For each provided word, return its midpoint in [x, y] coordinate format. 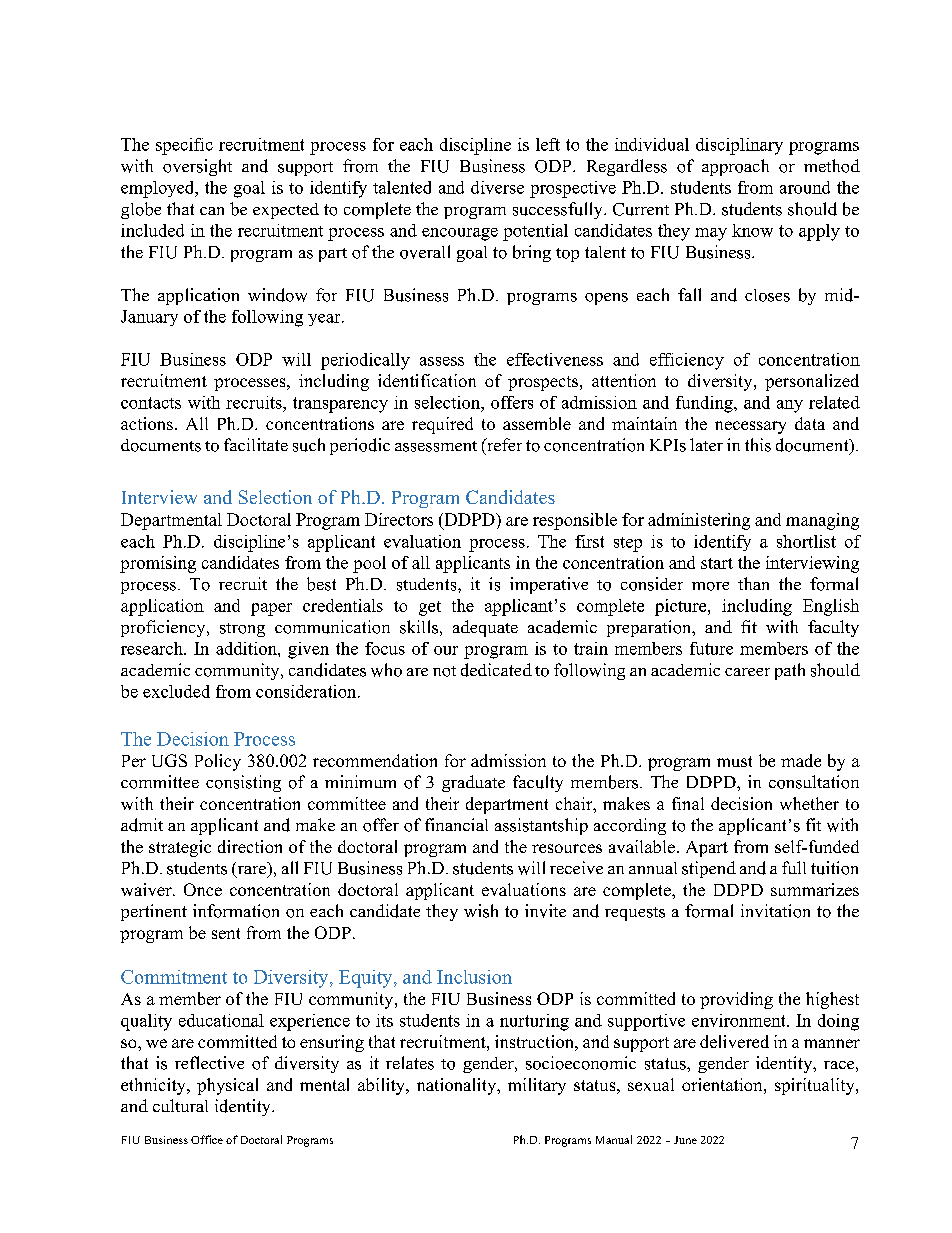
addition [247, 648]
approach [735, 167]
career [747, 672]
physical [227, 1086]
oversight [197, 167]
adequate [485, 628]
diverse [497, 187]
